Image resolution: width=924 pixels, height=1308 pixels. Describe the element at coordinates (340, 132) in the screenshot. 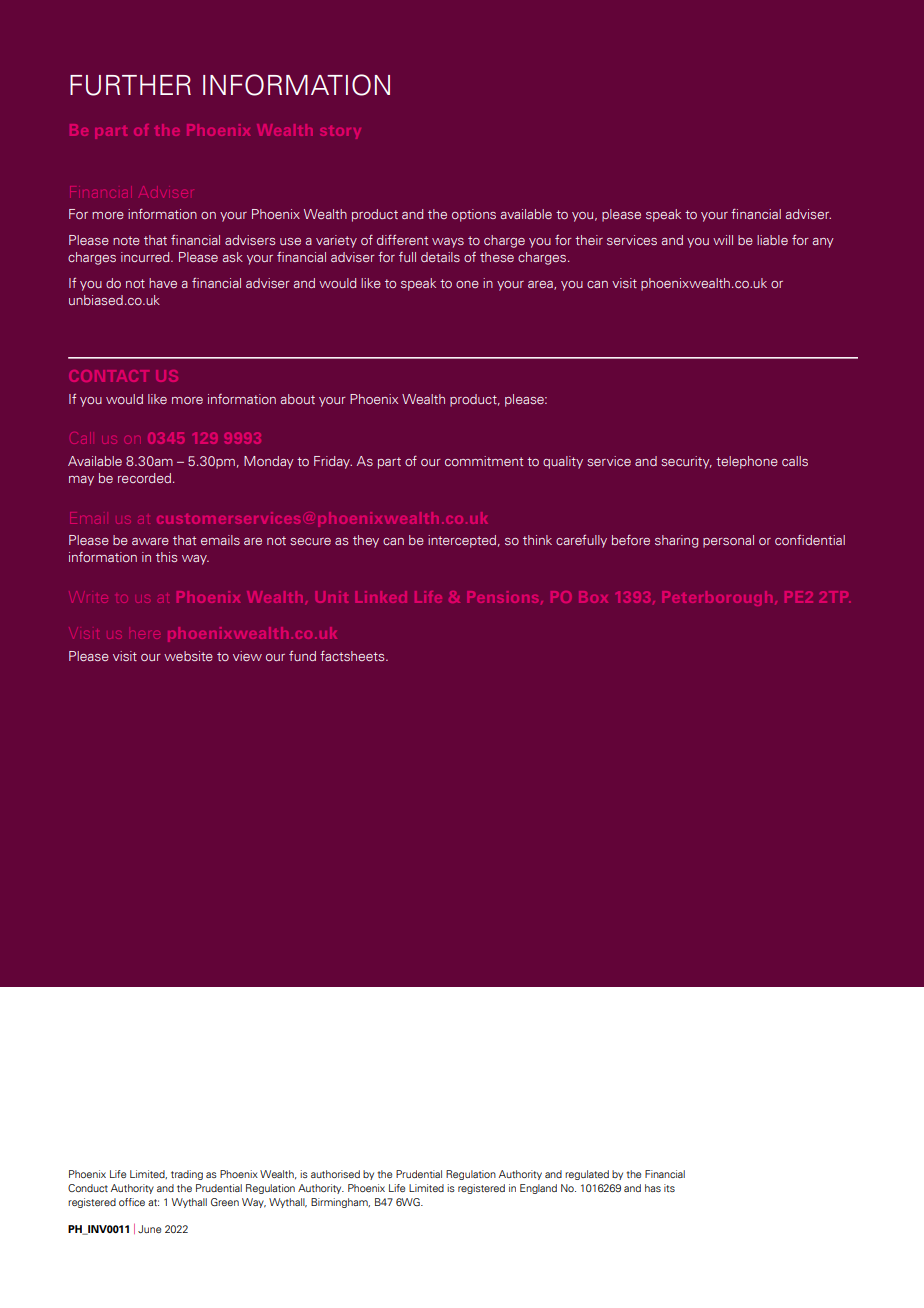

I see `story` at that location.
